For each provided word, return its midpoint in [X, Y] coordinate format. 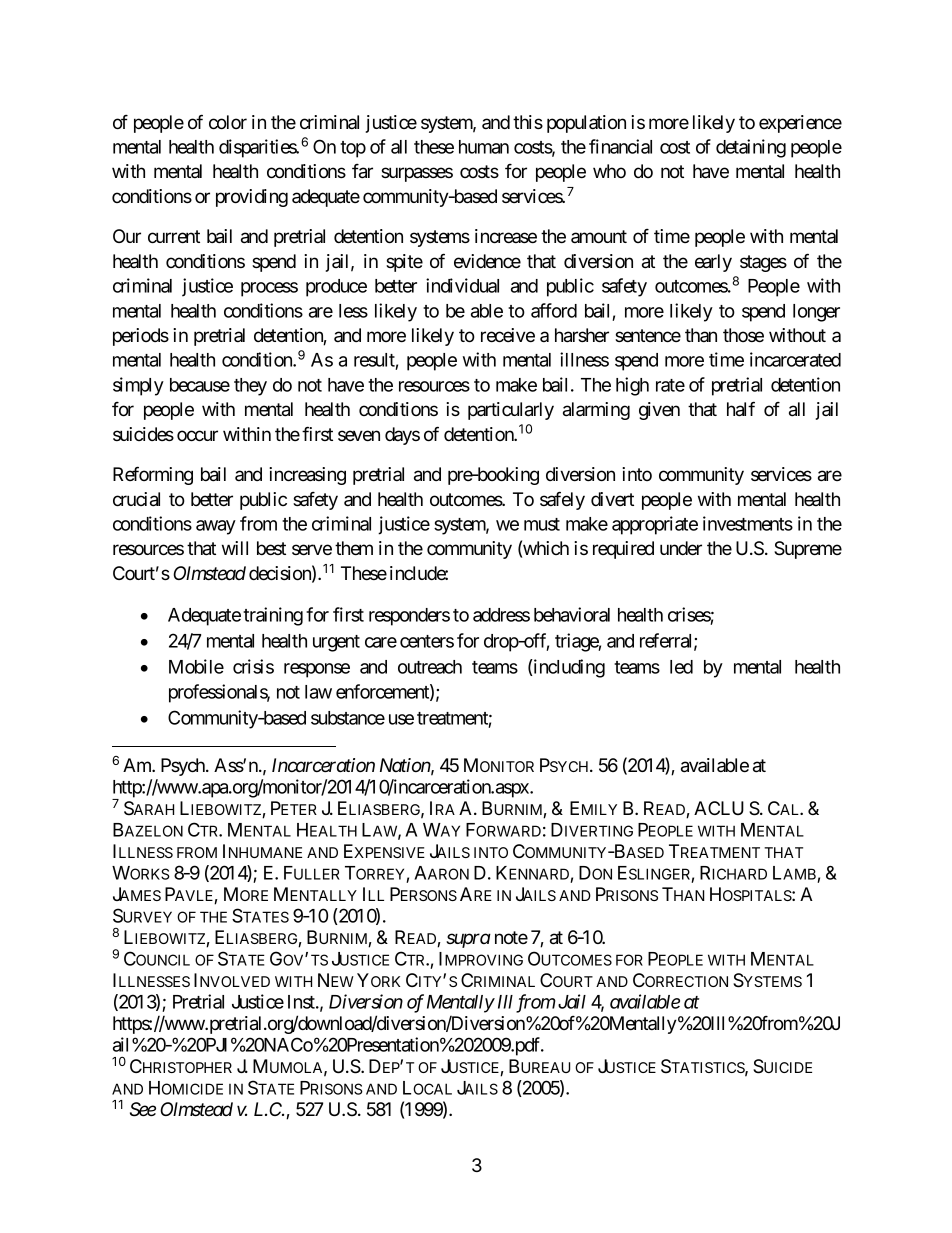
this [528, 122]
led [681, 667]
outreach [430, 667]
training [273, 616]
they [250, 387]
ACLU [719, 808]
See [143, 1109]
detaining [751, 148]
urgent [336, 643]
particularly [511, 411]
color [228, 122]
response [317, 670]
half [741, 409]
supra [468, 941]
